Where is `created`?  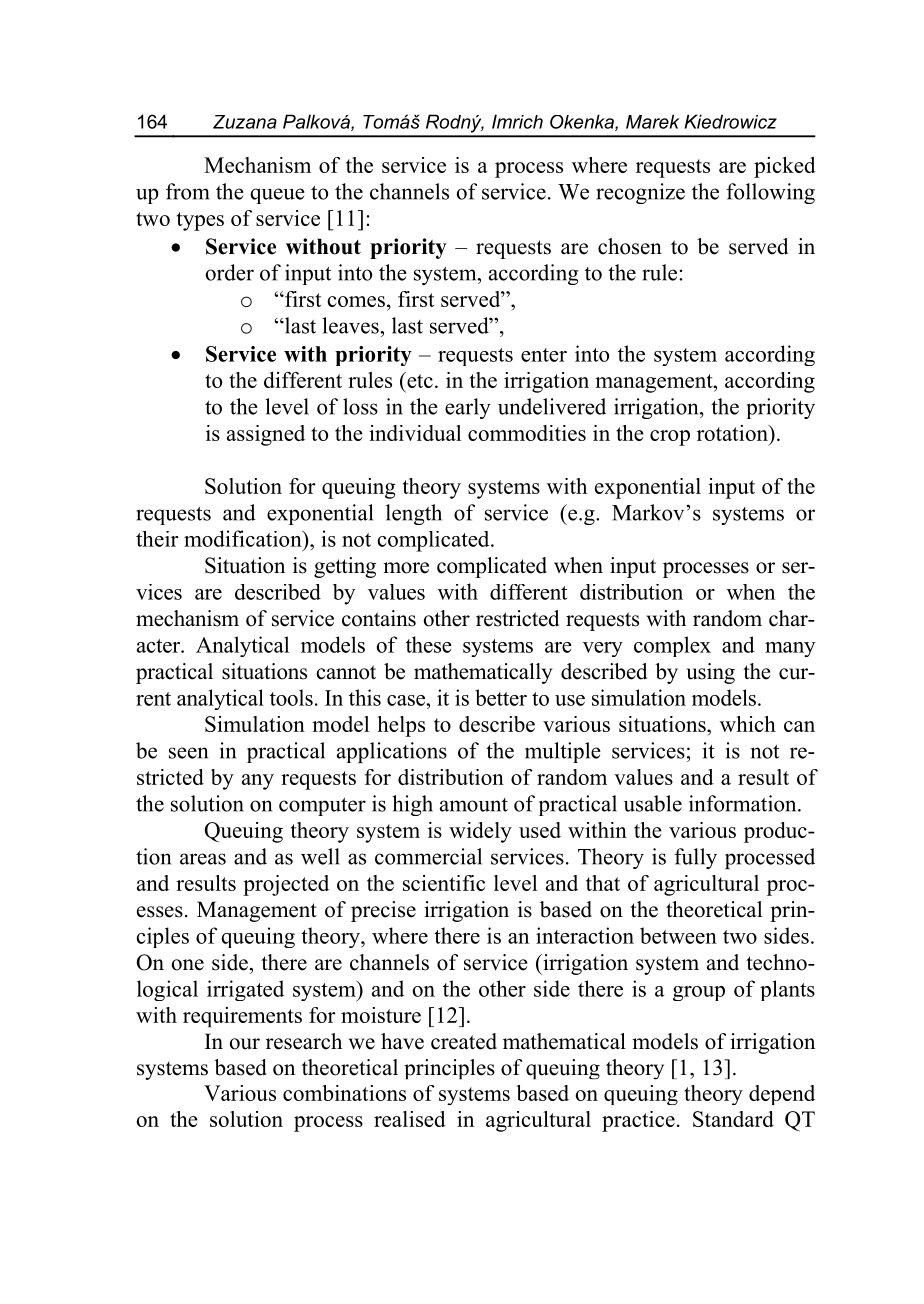 created is located at coordinates (464, 1041).
